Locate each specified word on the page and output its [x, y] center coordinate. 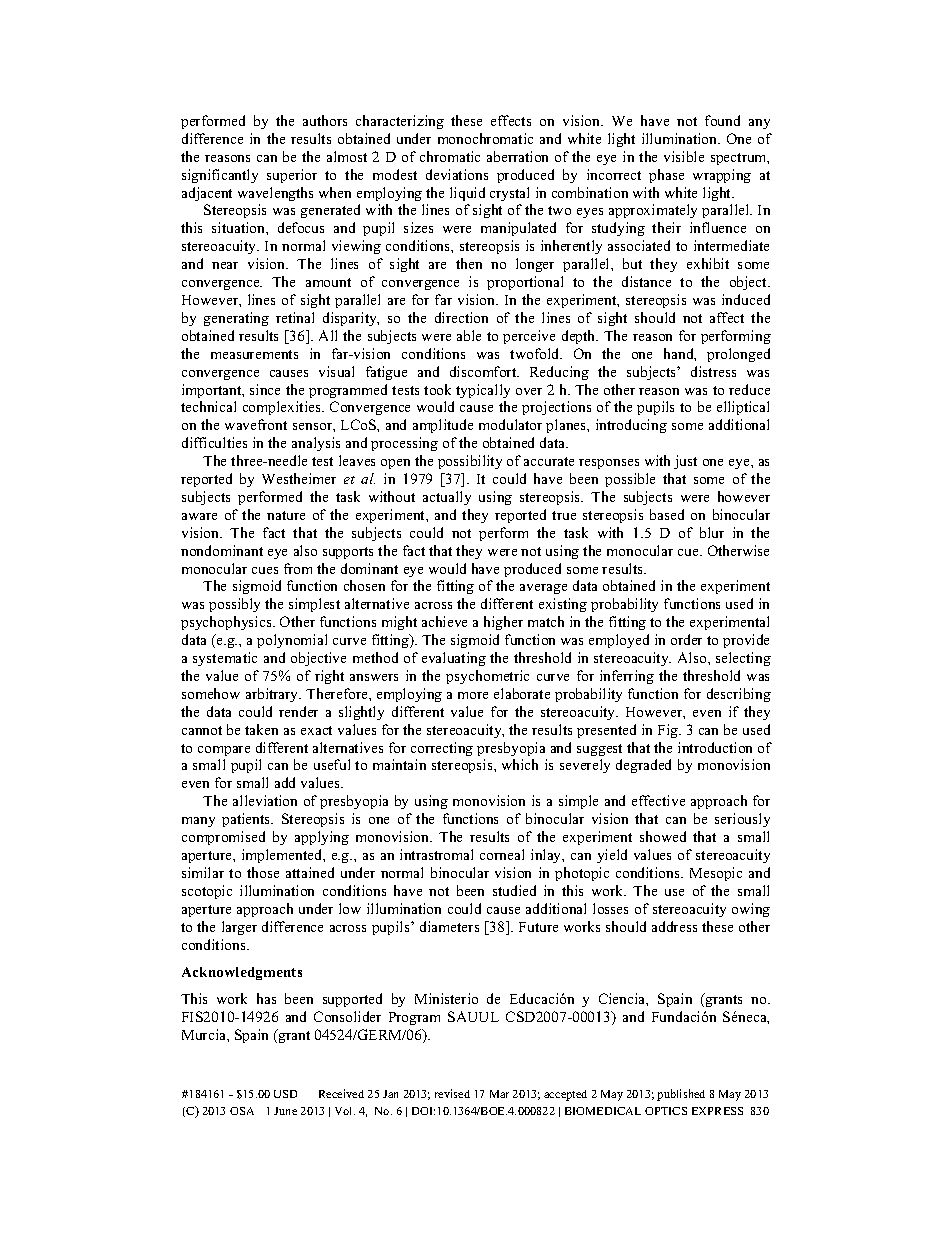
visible [684, 156]
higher [503, 623]
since [265, 389]
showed [663, 836]
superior [292, 176]
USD [285, 1094]
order [686, 639]
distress [713, 371]
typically [483, 391]
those [263, 872]
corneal [502, 854]
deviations [457, 174]
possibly [234, 605]
